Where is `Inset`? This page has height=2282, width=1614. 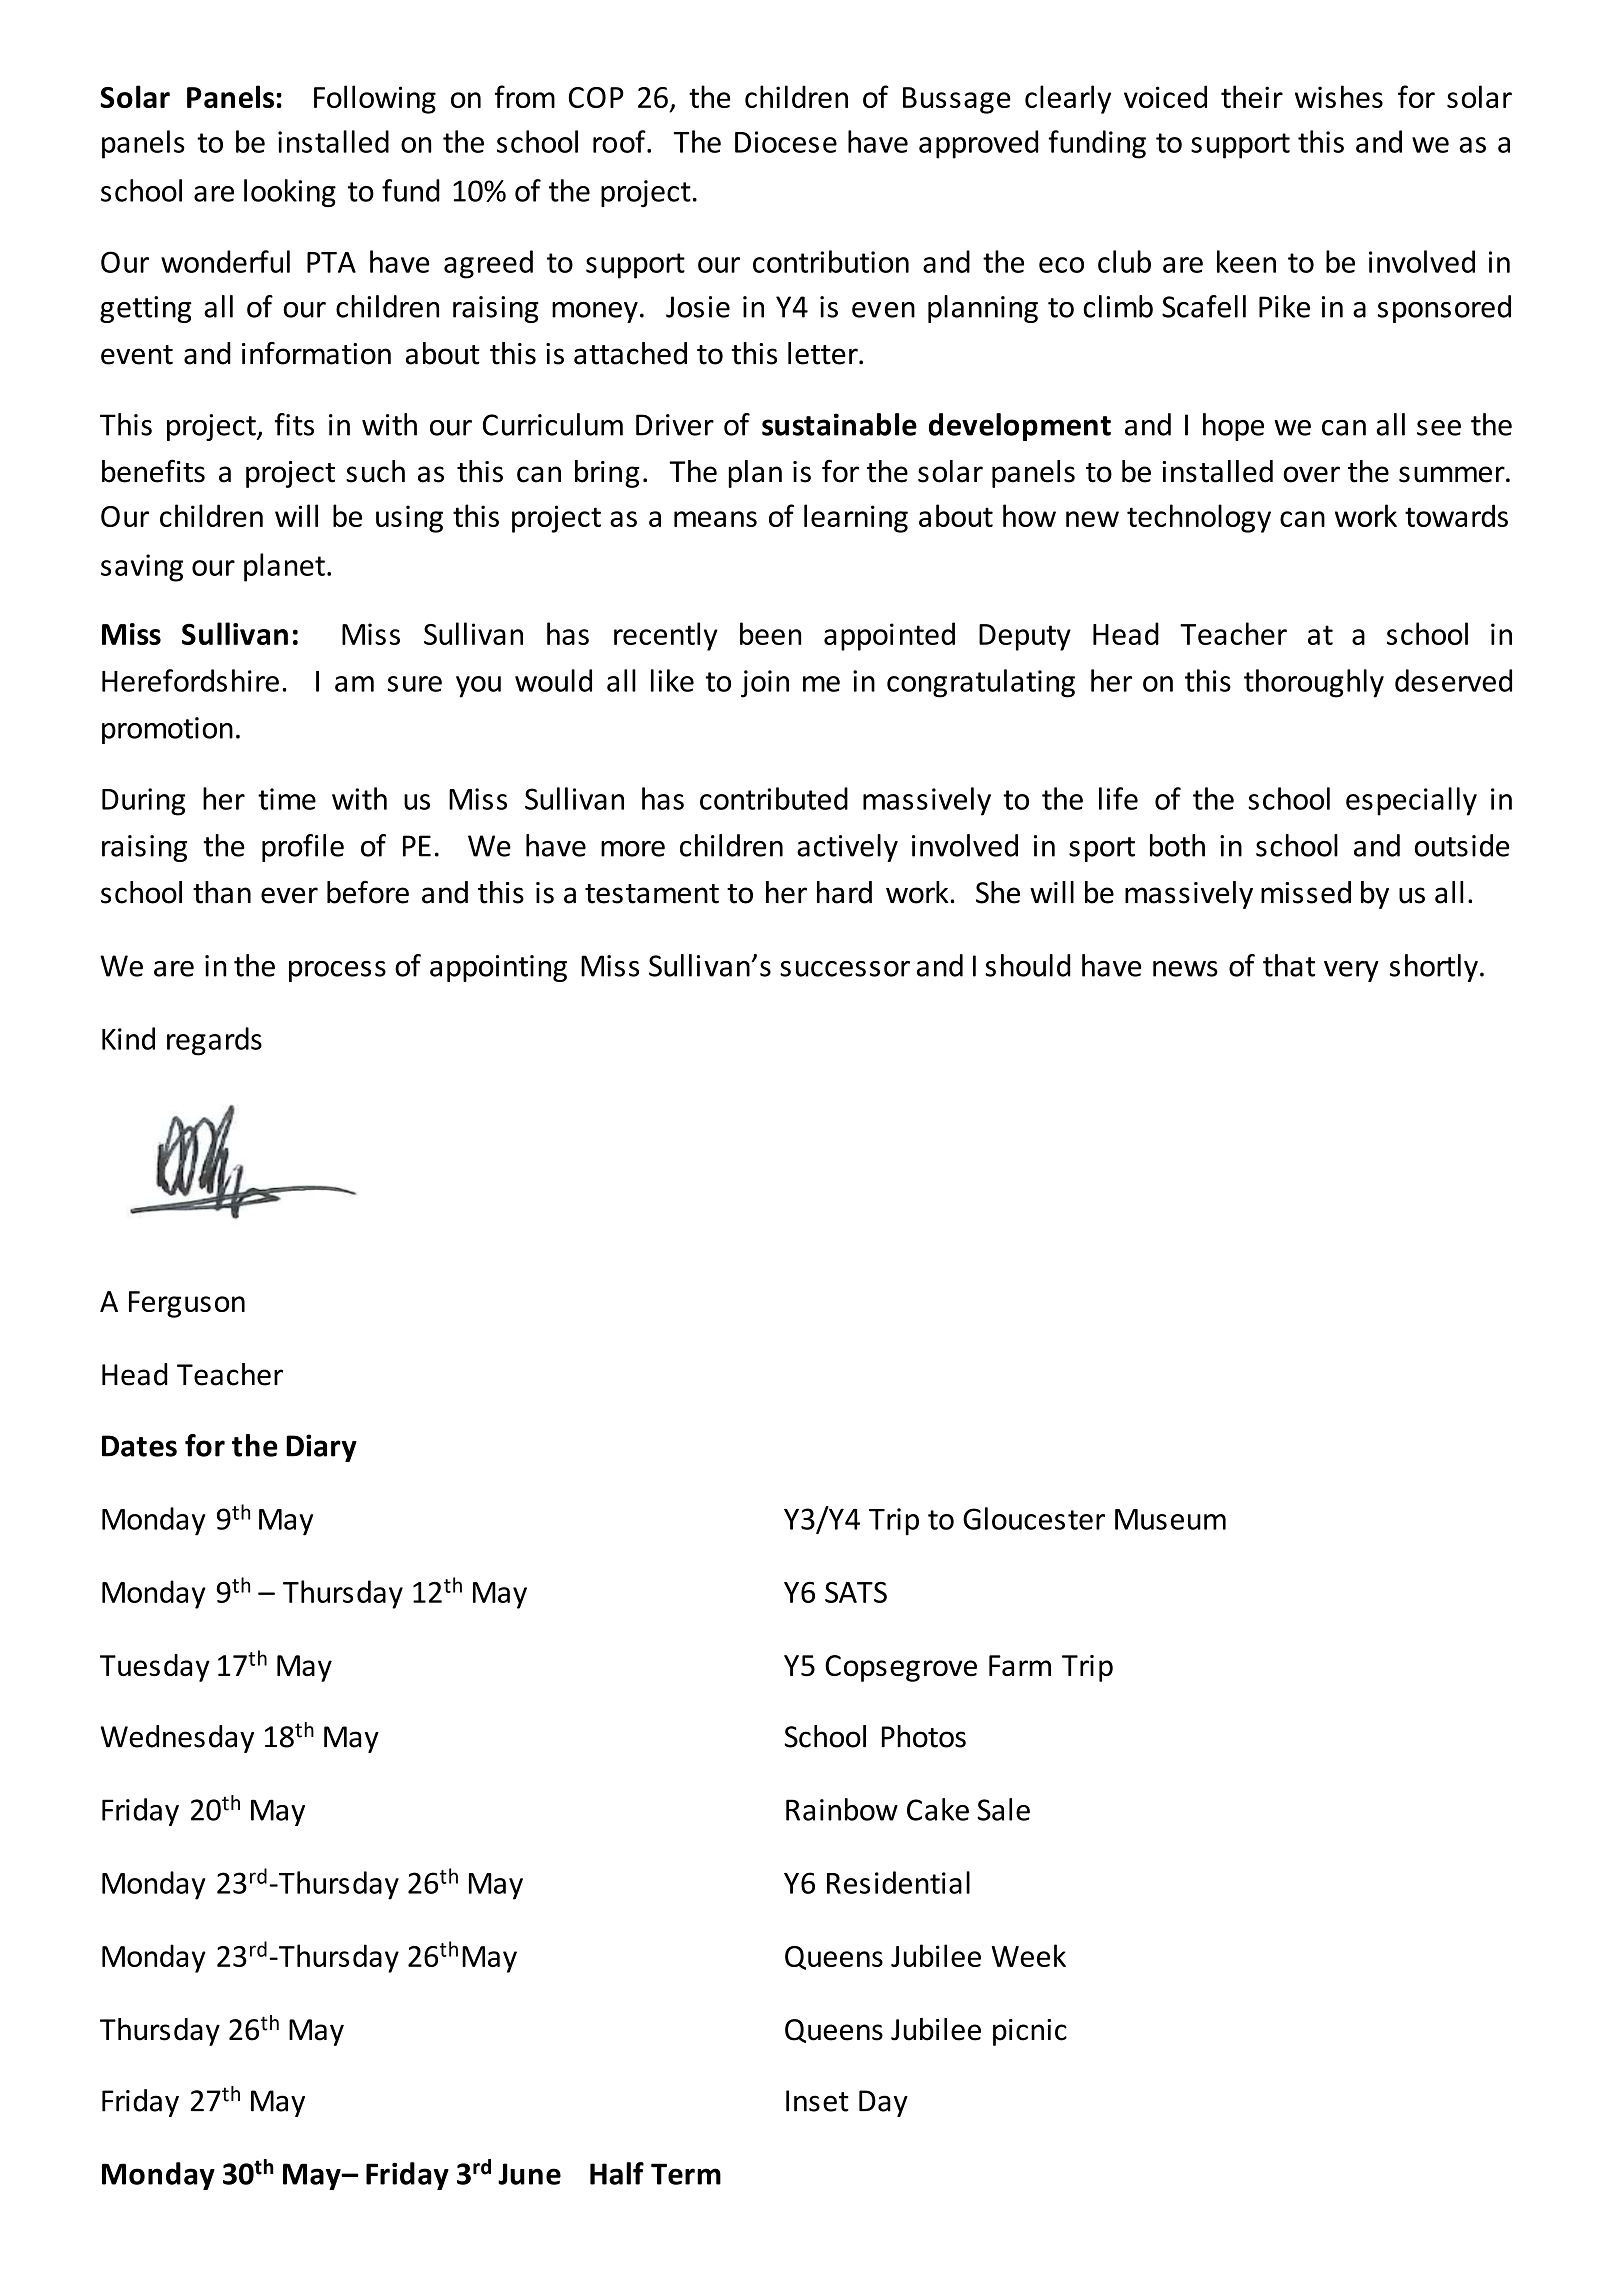 Inset is located at coordinates (817, 2101).
